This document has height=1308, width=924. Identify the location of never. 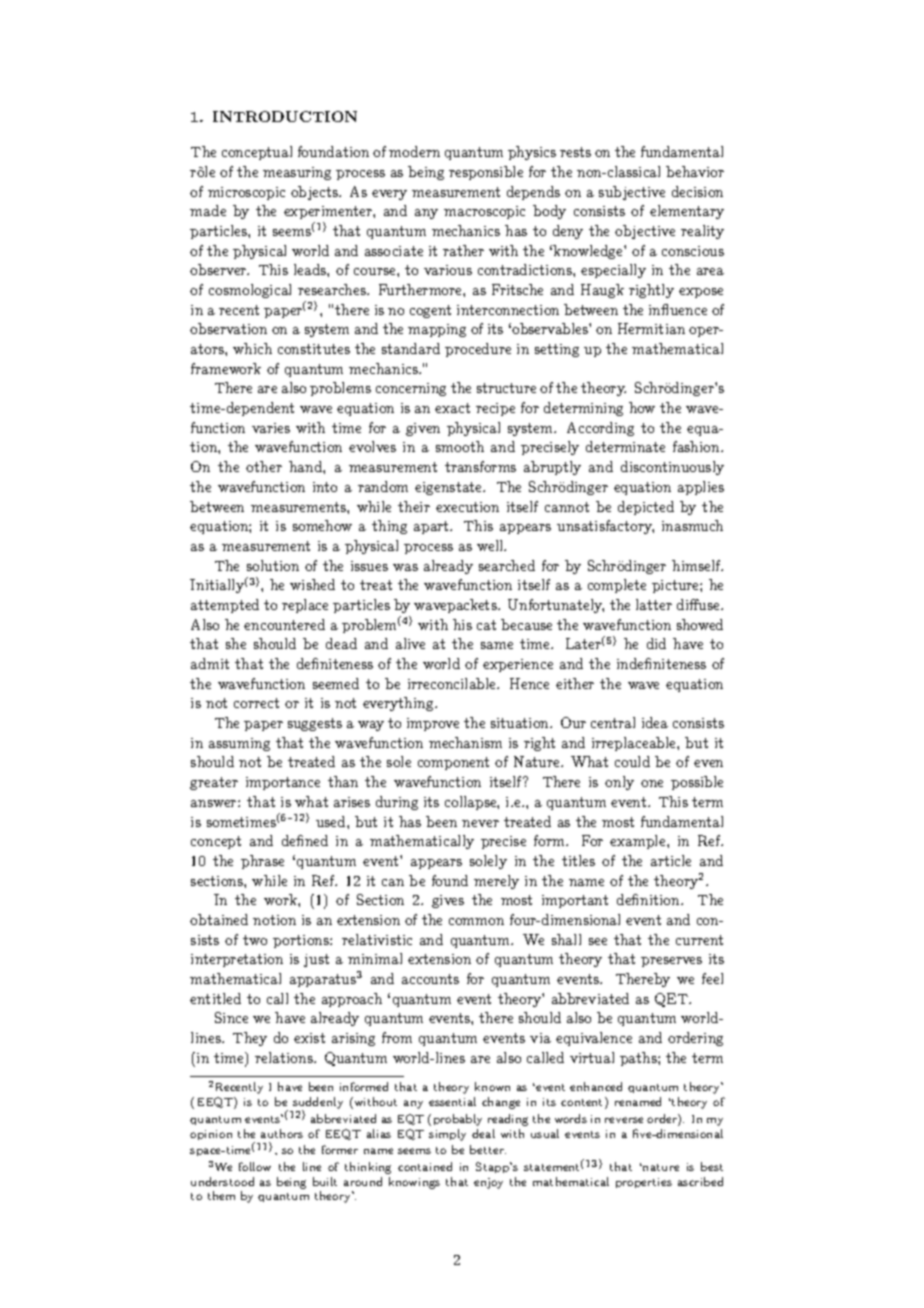
(480, 823).
